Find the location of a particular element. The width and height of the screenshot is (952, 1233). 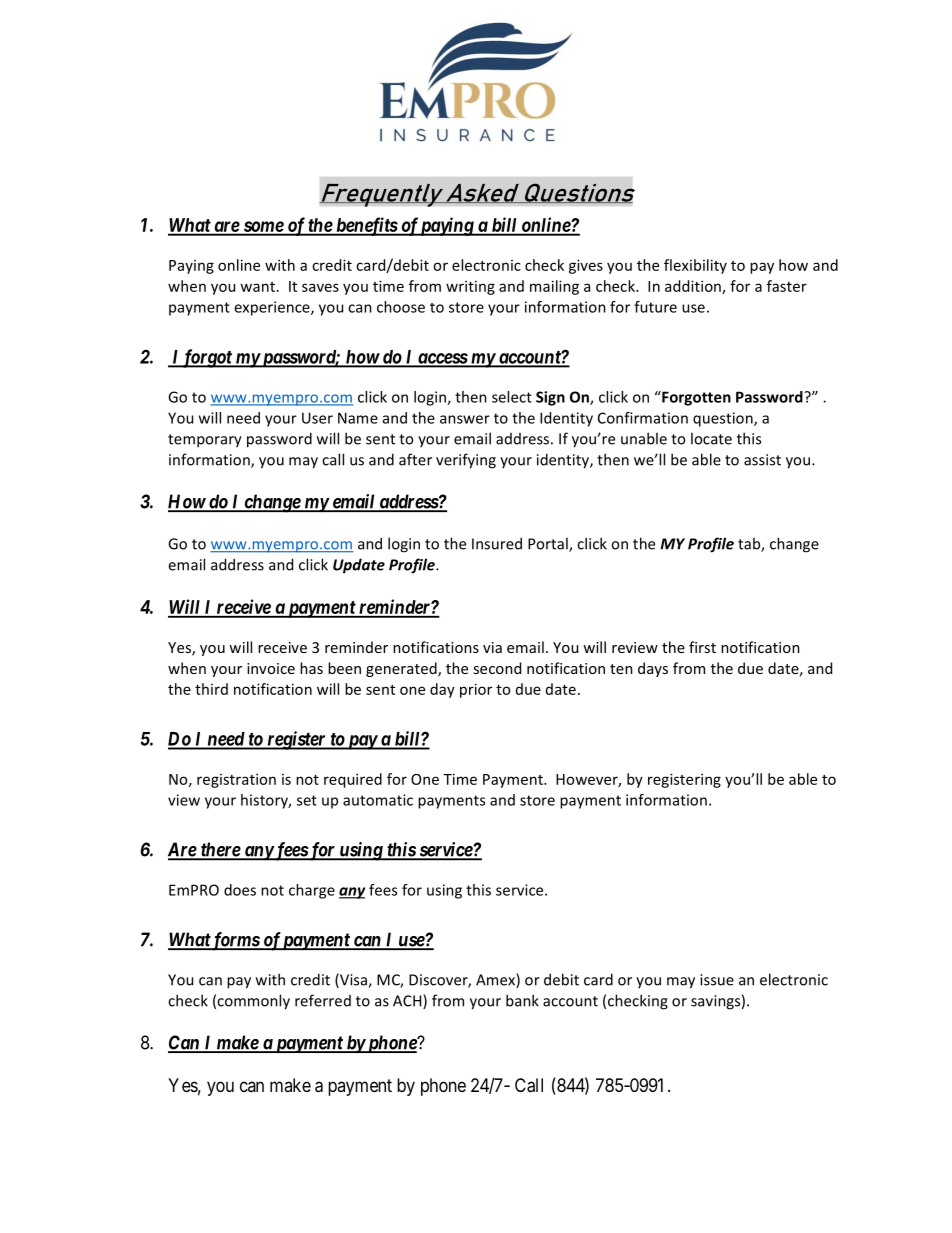

via is located at coordinates (492, 647).
